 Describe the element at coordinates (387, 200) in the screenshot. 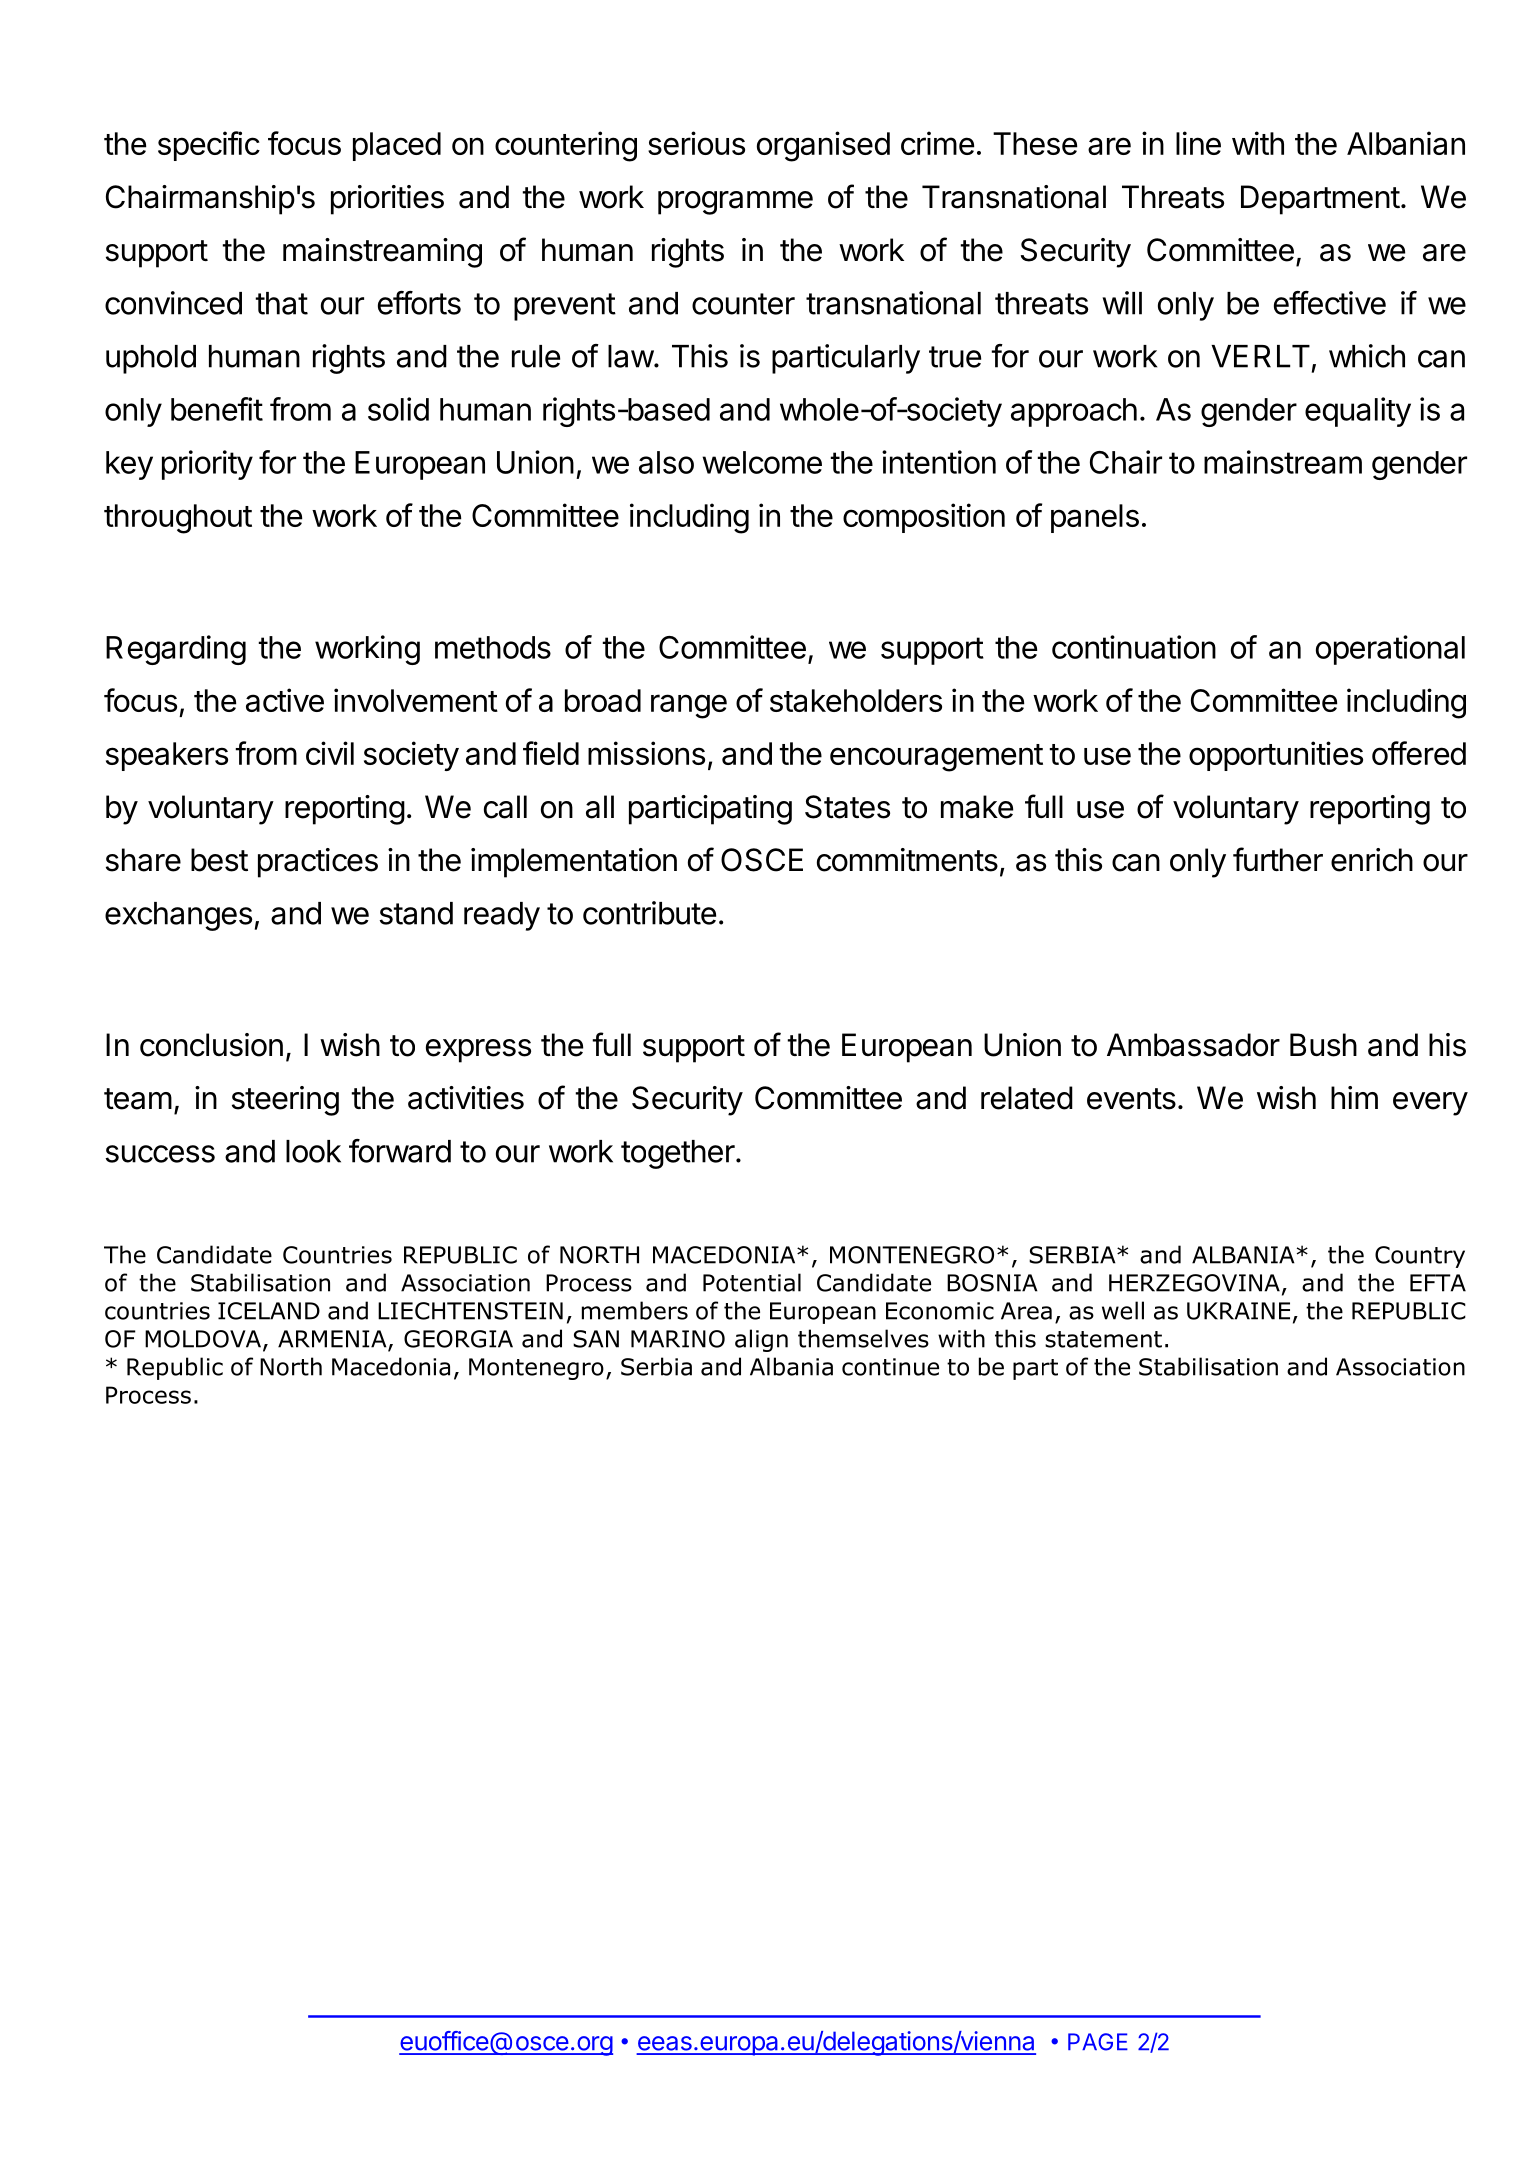

I see `priorities` at that location.
